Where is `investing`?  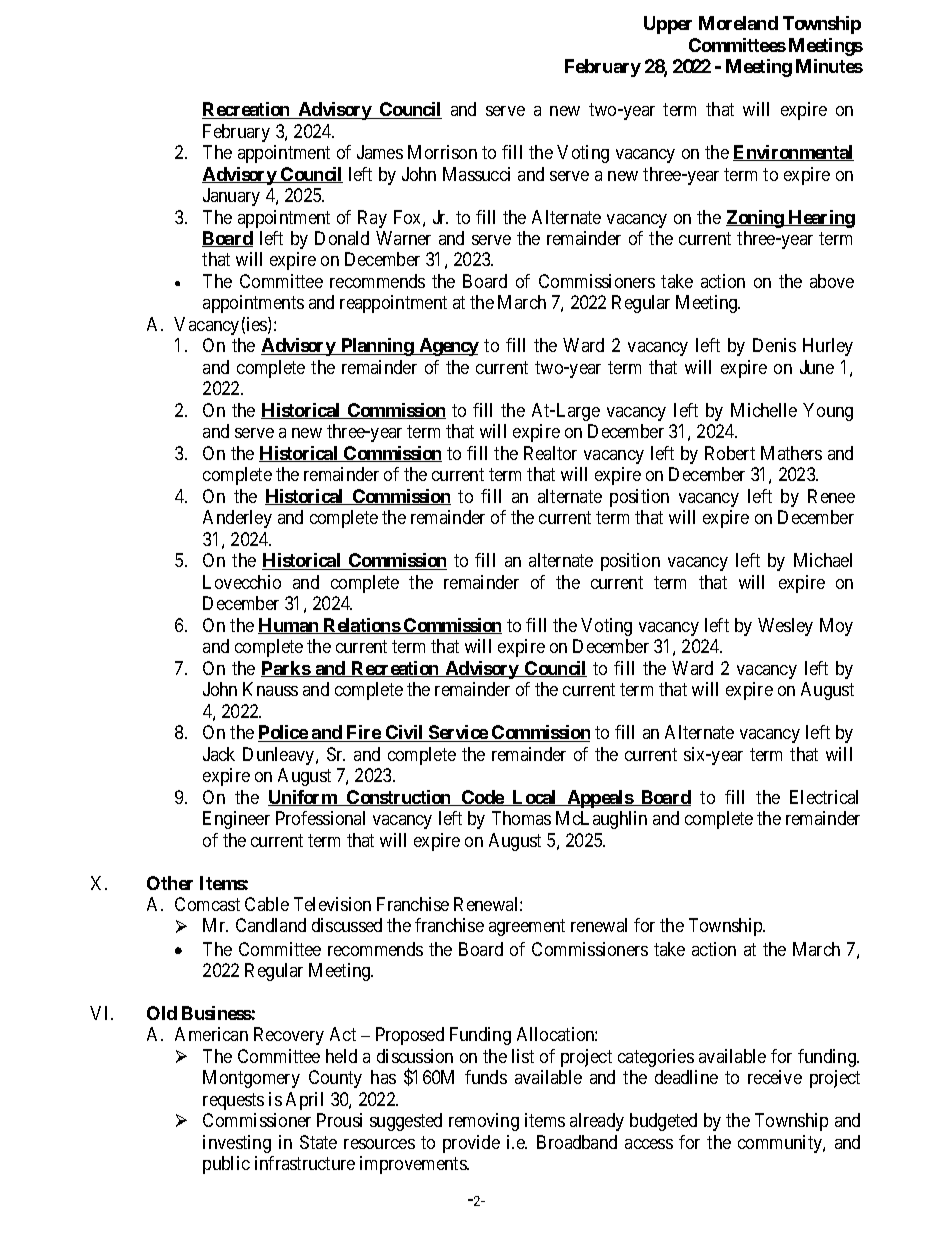 investing is located at coordinates (237, 1144).
